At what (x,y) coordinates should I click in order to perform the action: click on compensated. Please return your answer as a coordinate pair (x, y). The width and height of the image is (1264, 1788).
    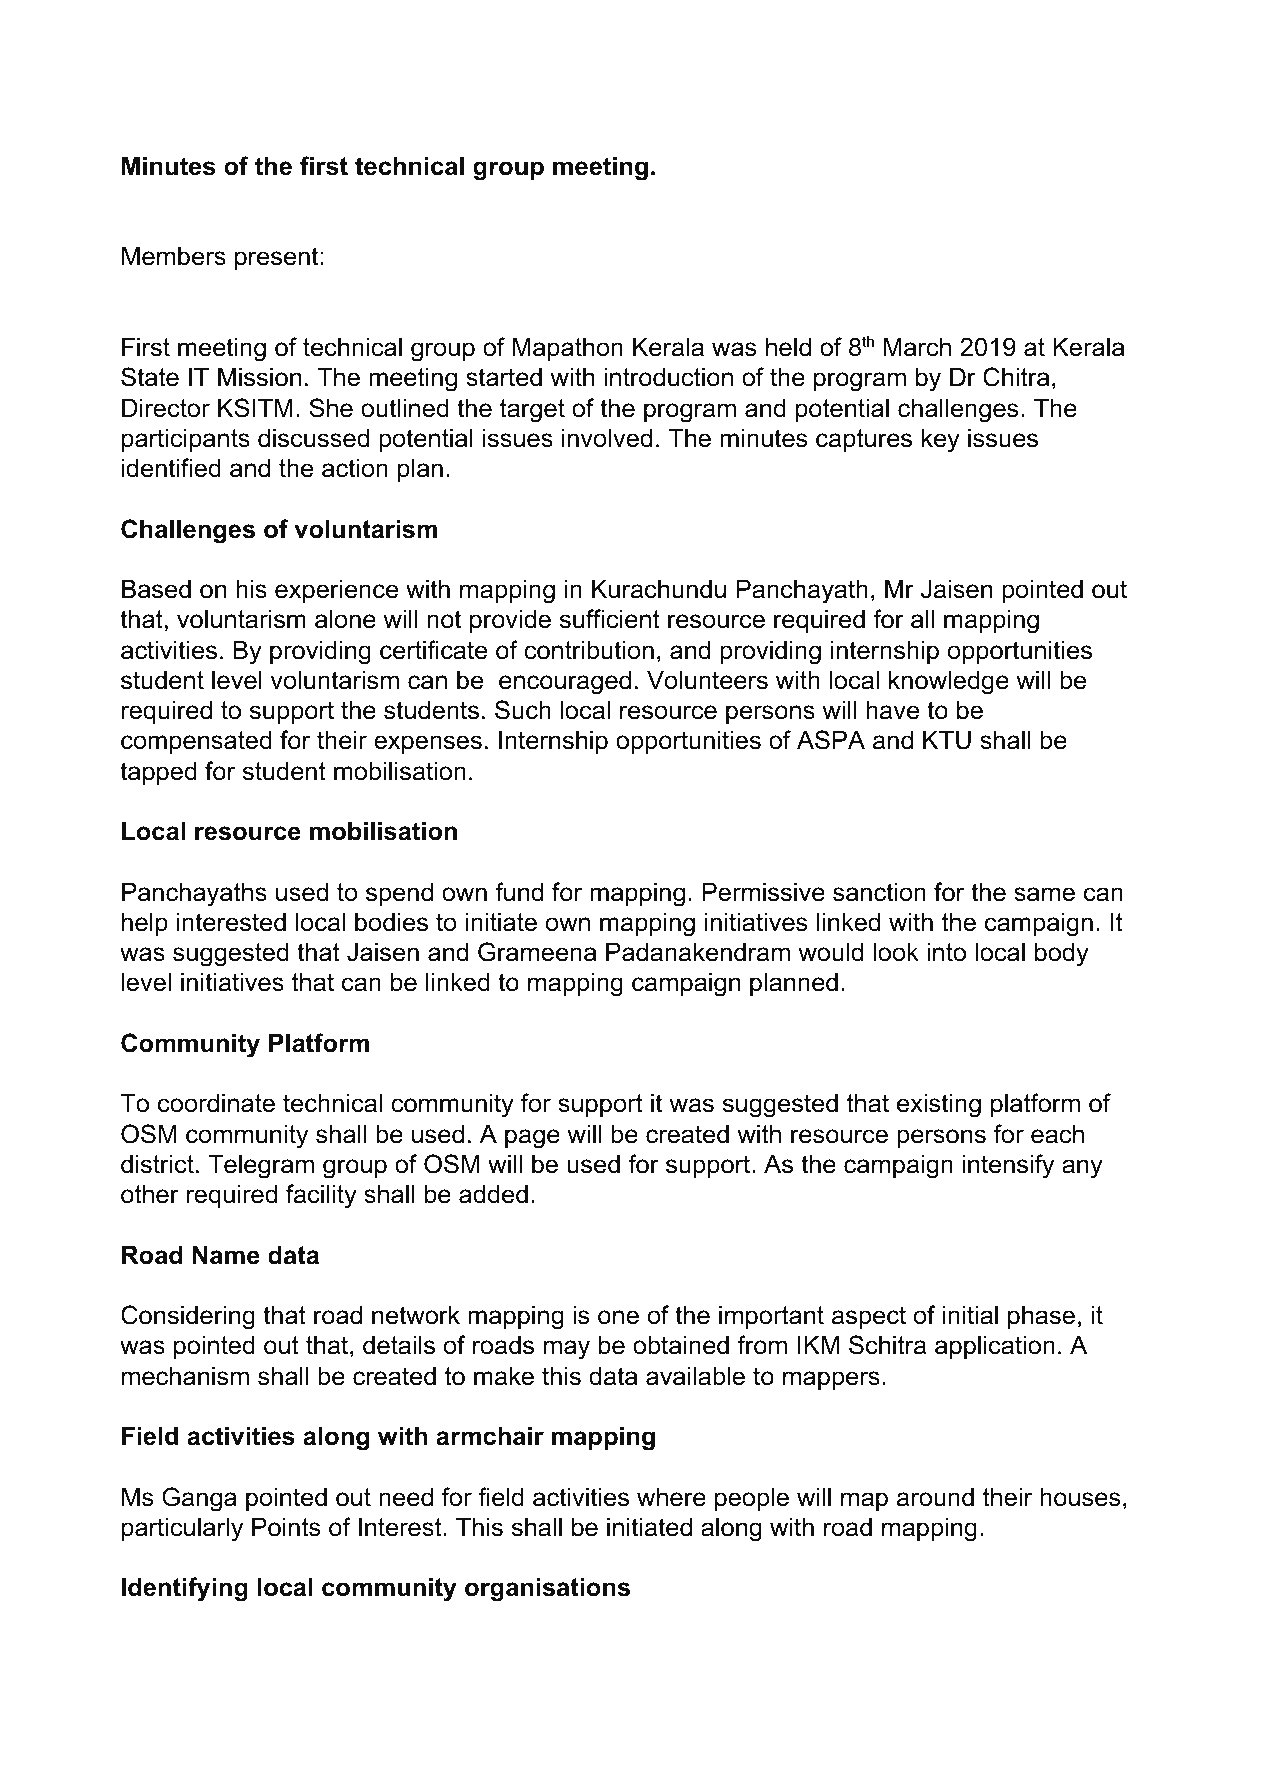
    Looking at the image, I should click on (196, 742).
